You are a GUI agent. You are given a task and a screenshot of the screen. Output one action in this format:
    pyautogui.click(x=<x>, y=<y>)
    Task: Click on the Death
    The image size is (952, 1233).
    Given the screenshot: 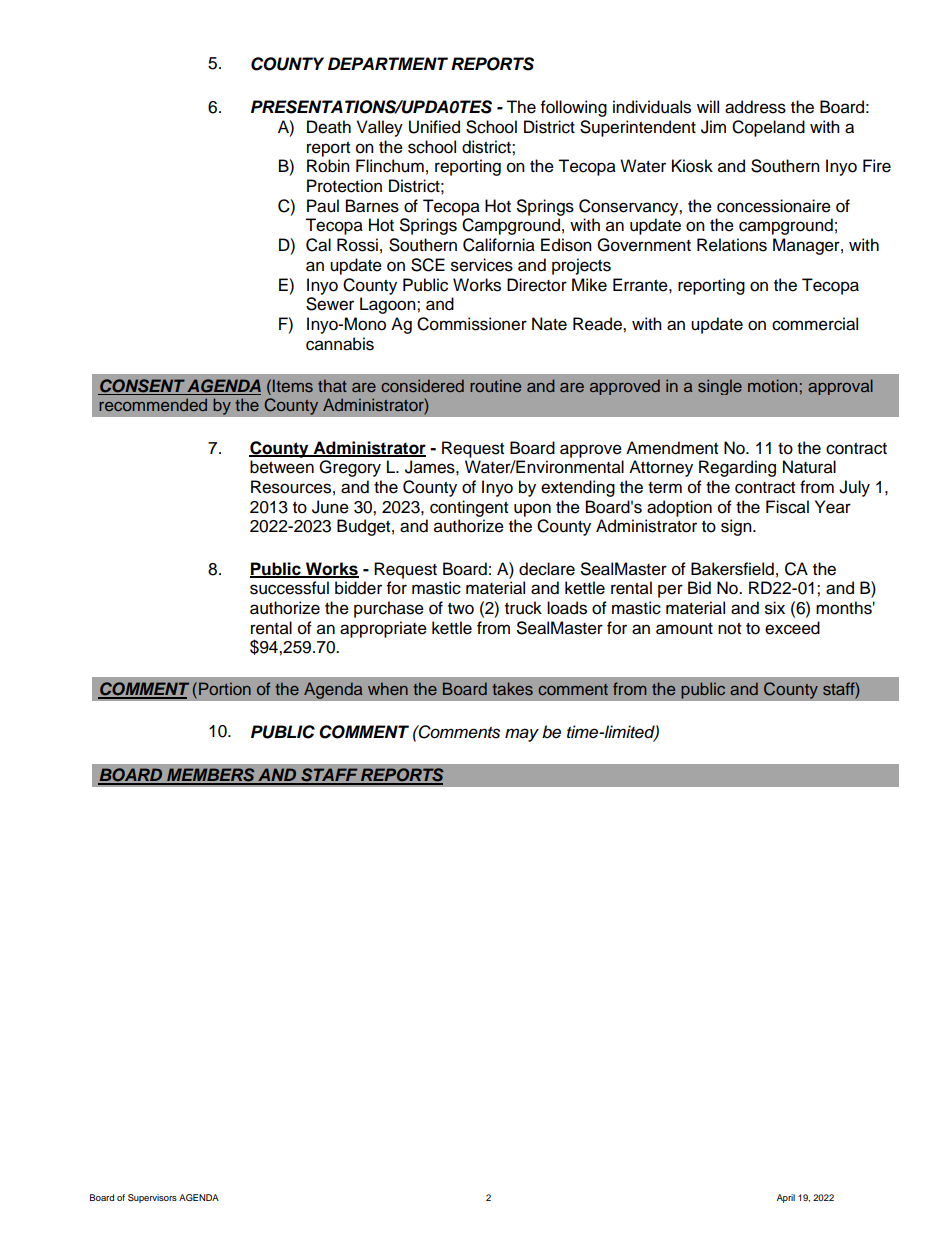 What is the action you would take?
    pyautogui.click(x=329, y=127)
